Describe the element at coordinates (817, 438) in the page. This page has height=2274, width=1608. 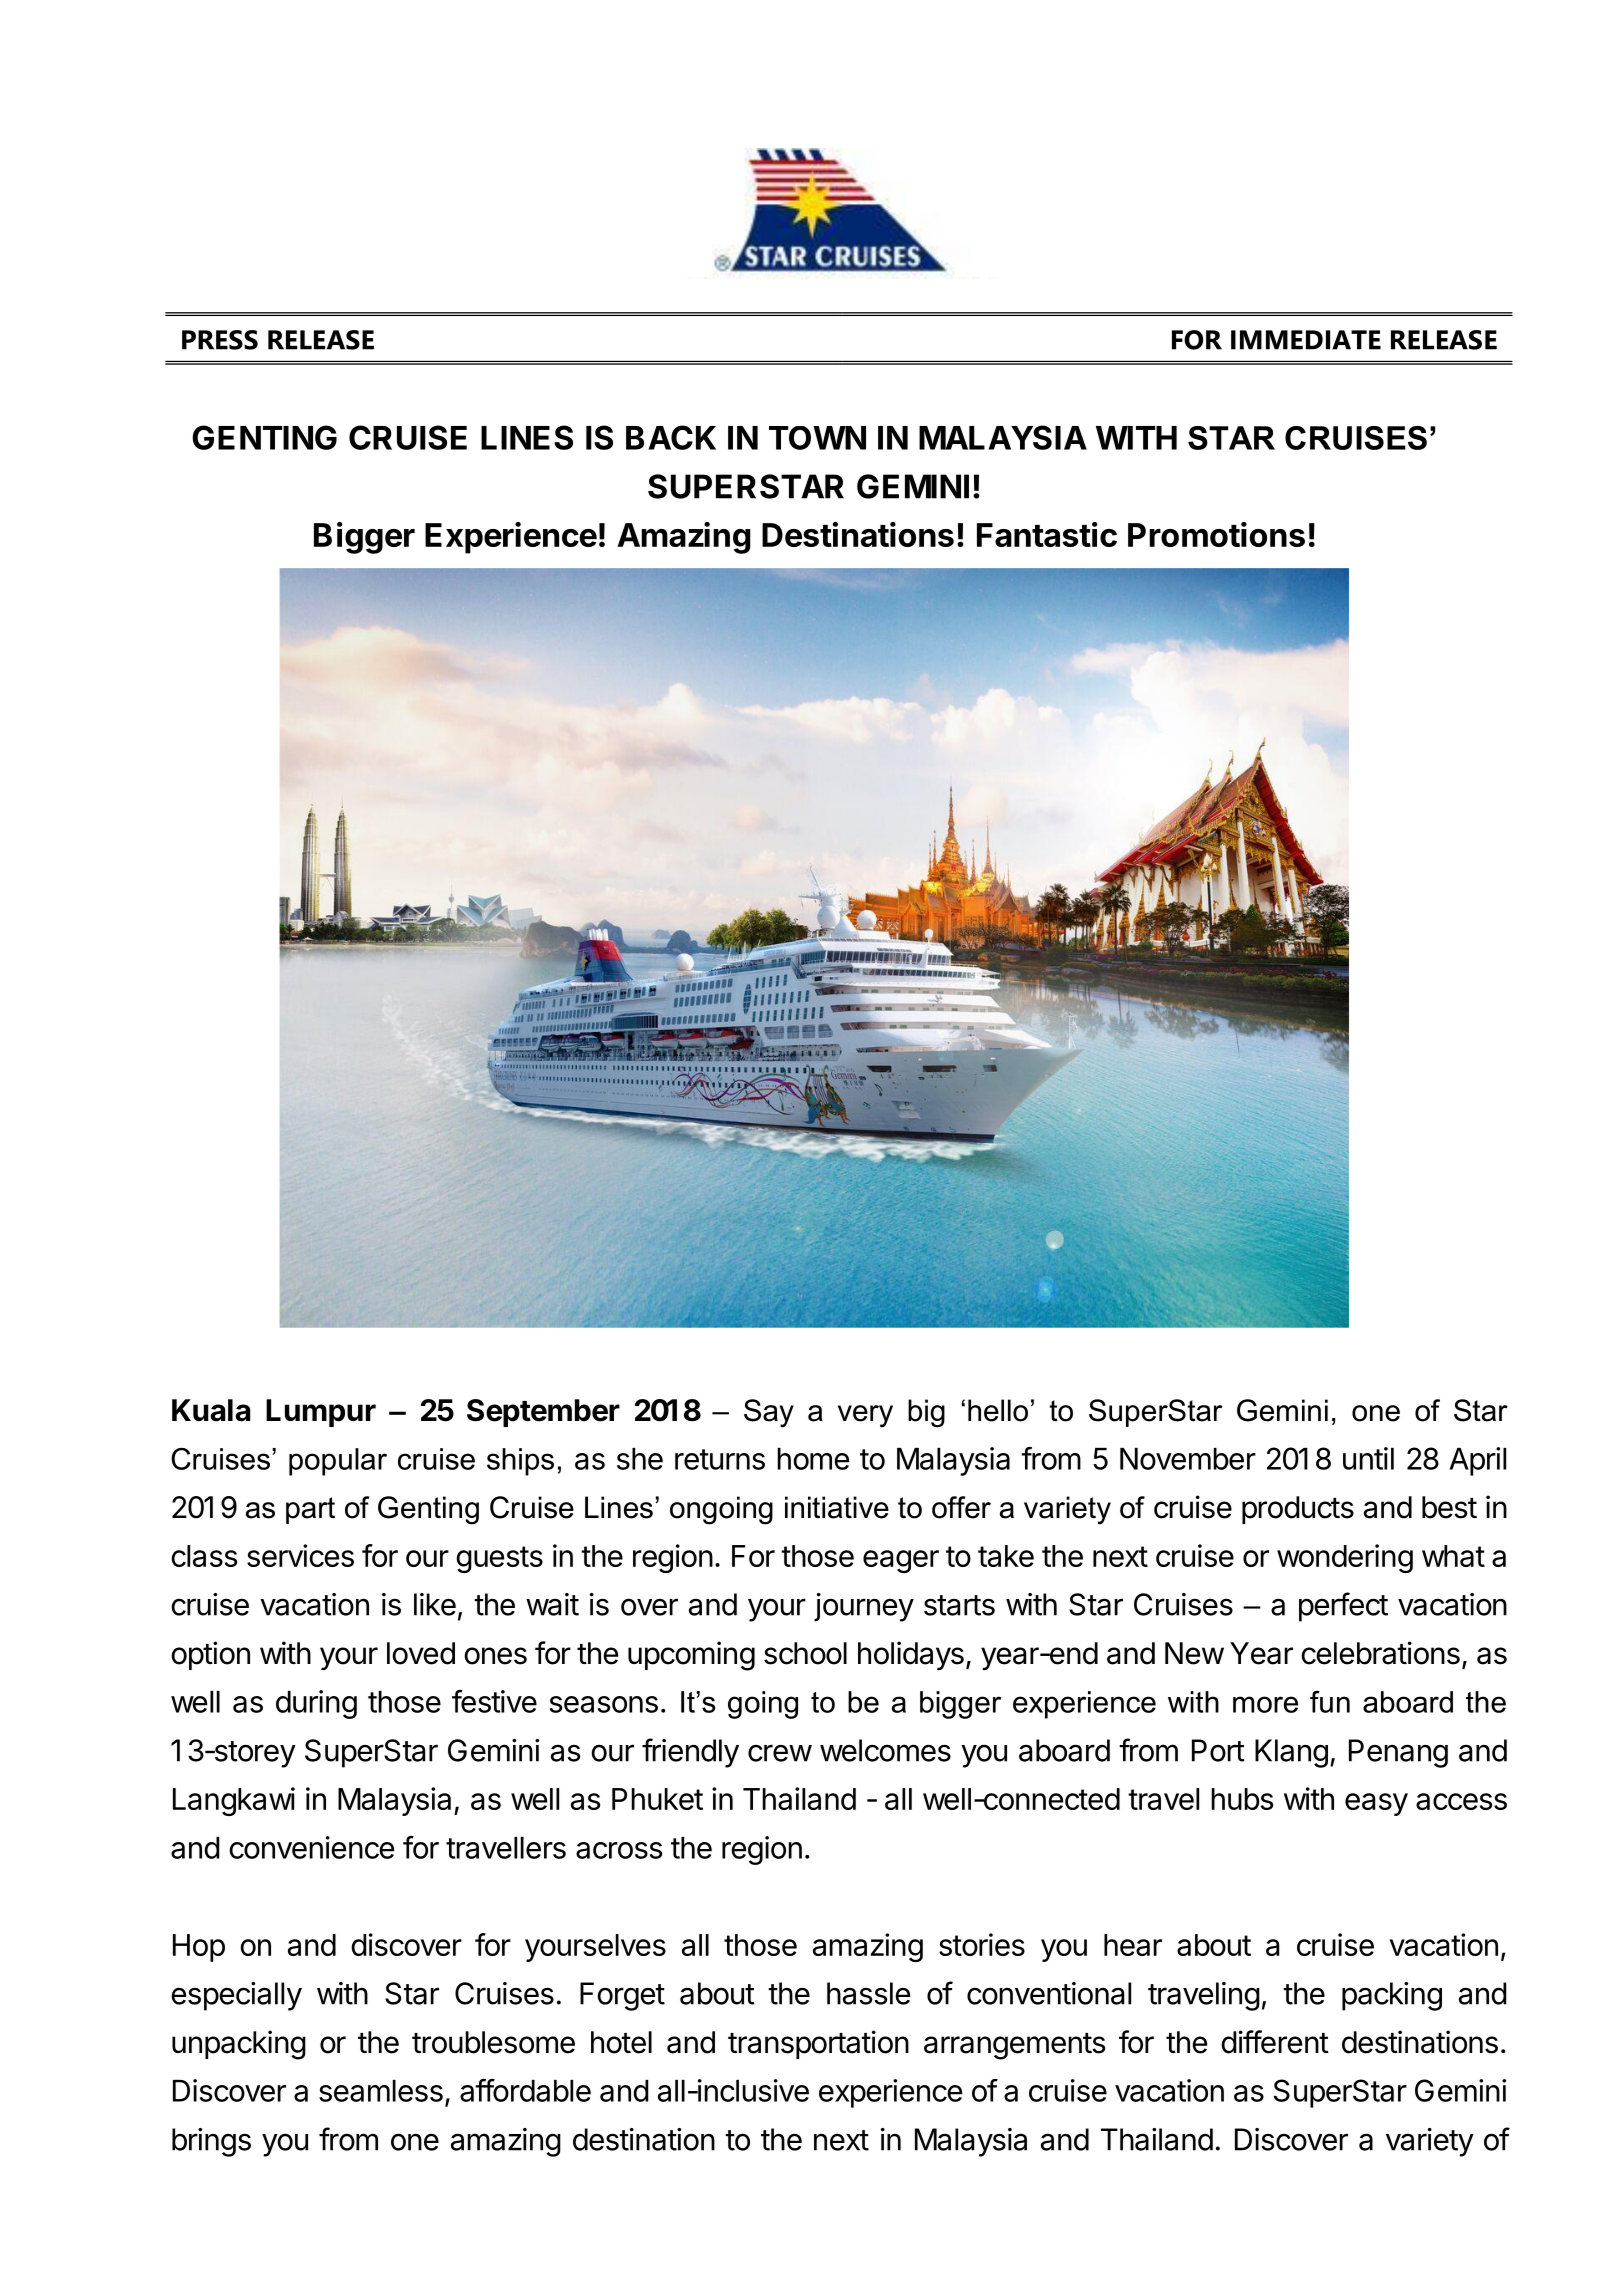
I see `TOWN` at that location.
